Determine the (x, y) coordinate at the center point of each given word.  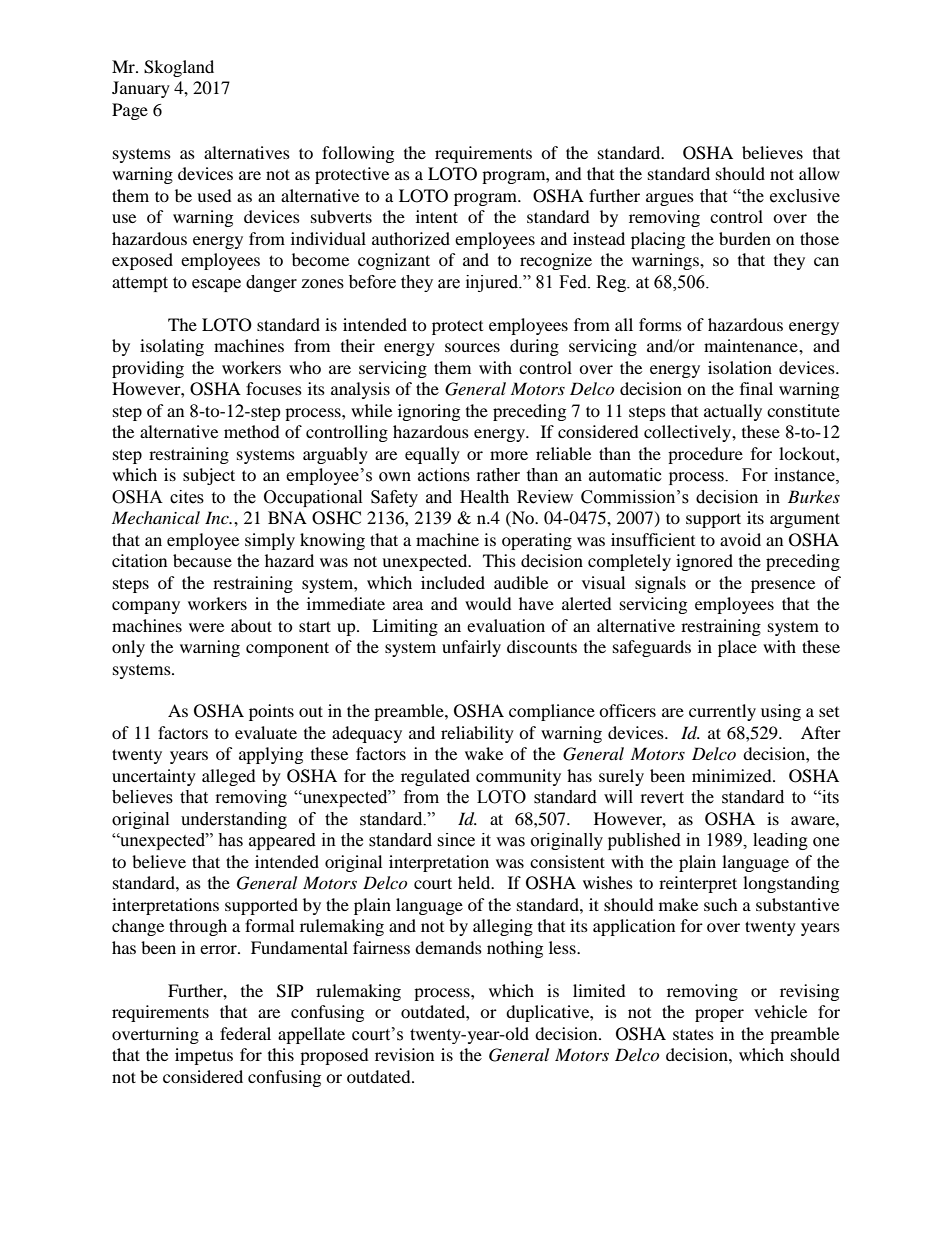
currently (722, 712)
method (252, 431)
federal (245, 1033)
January (141, 89)
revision (404, 1054)
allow (819, 173)
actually (733, 412)
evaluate (266, 732)
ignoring (429, 412)
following (358, 154)
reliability (477, 734)
